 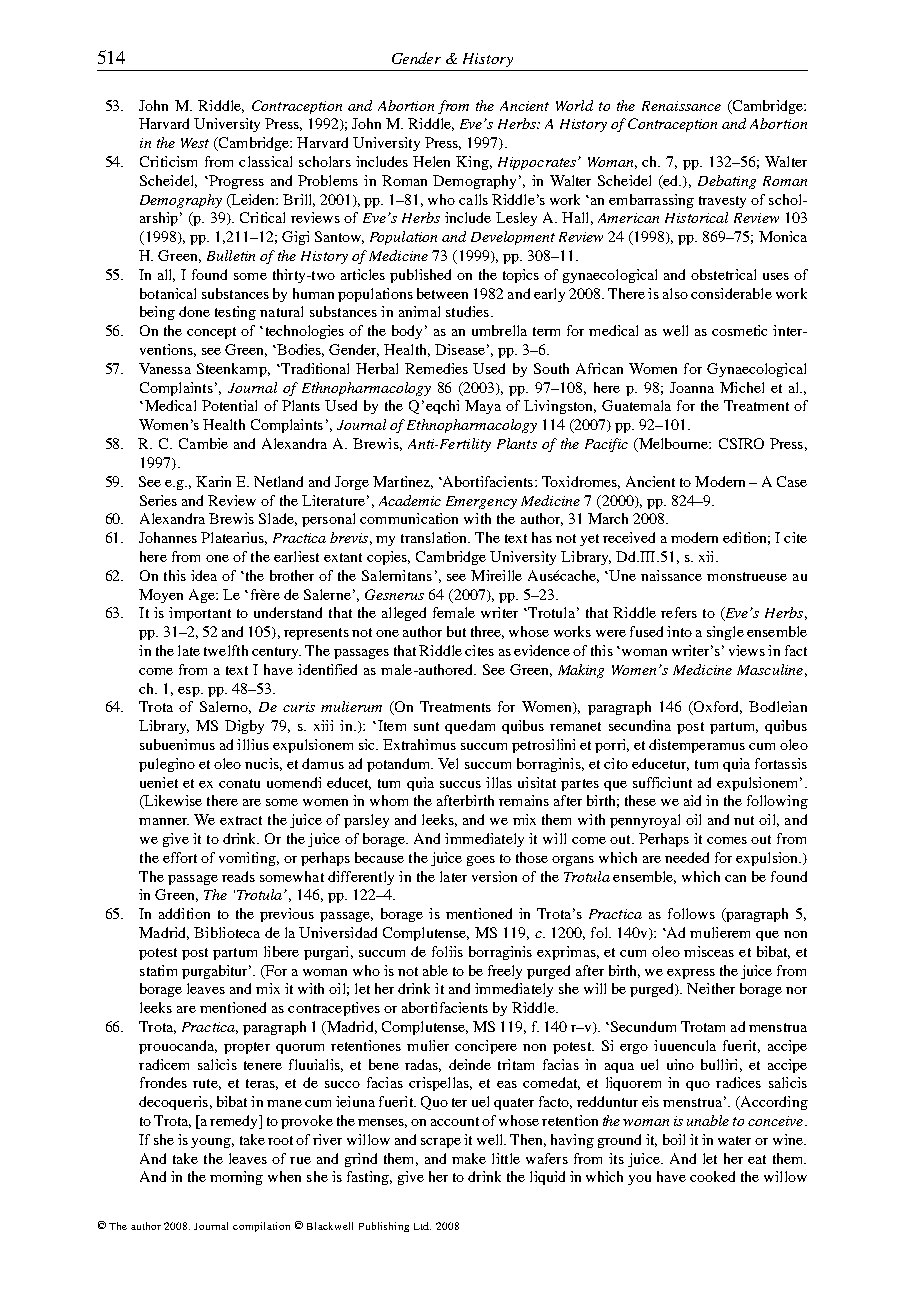 What do you see at coordinates (226, 650) in the image?
I see `twelfth` at bounding box center [226, 650].
